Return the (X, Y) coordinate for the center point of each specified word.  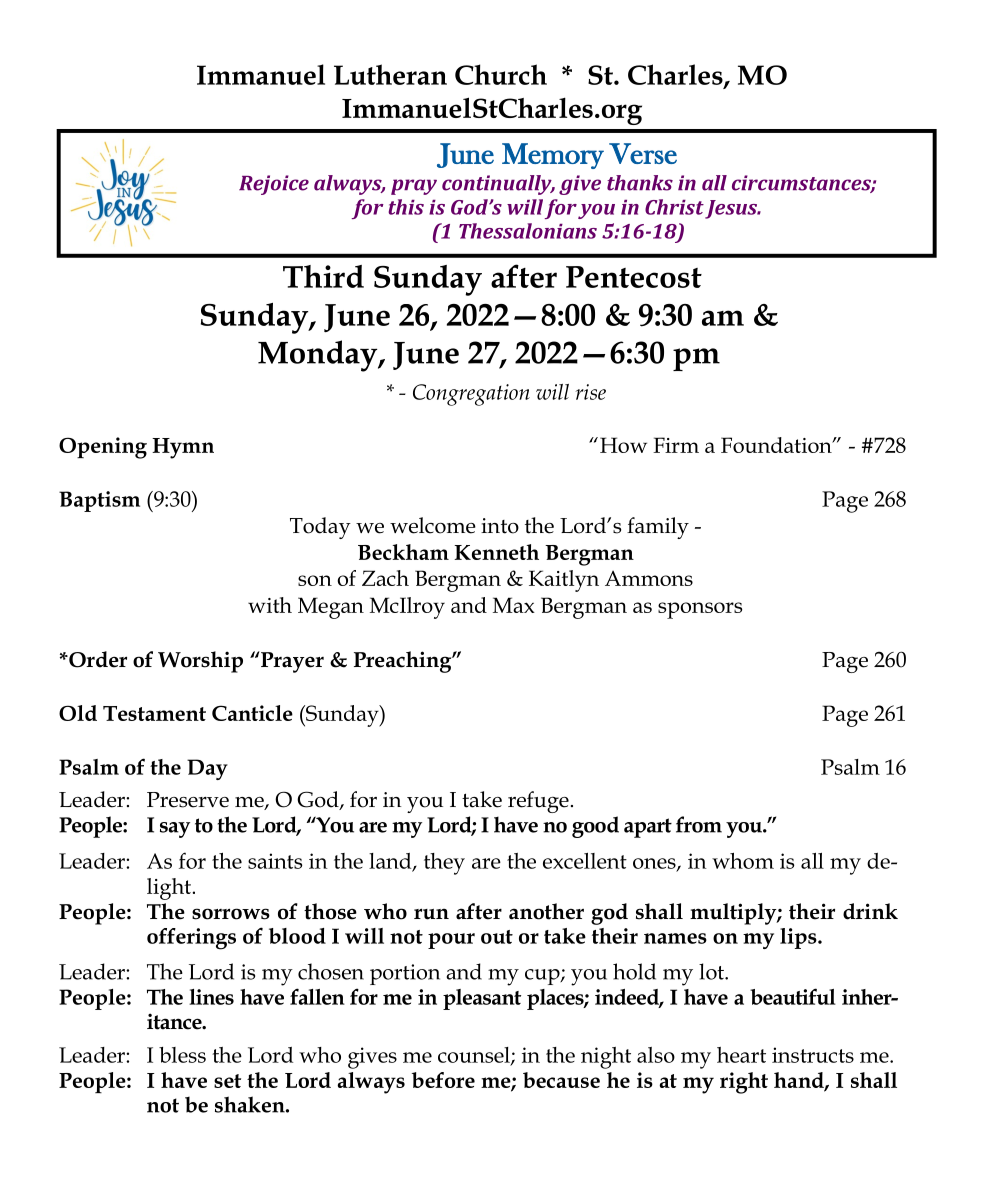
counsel (475, 1056)
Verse (643, 153)
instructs (813, 1055)
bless (182, 1055)
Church (501, 74)
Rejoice (274, 185)
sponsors (700, 610)
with (270, 605)
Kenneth (496, 552)
